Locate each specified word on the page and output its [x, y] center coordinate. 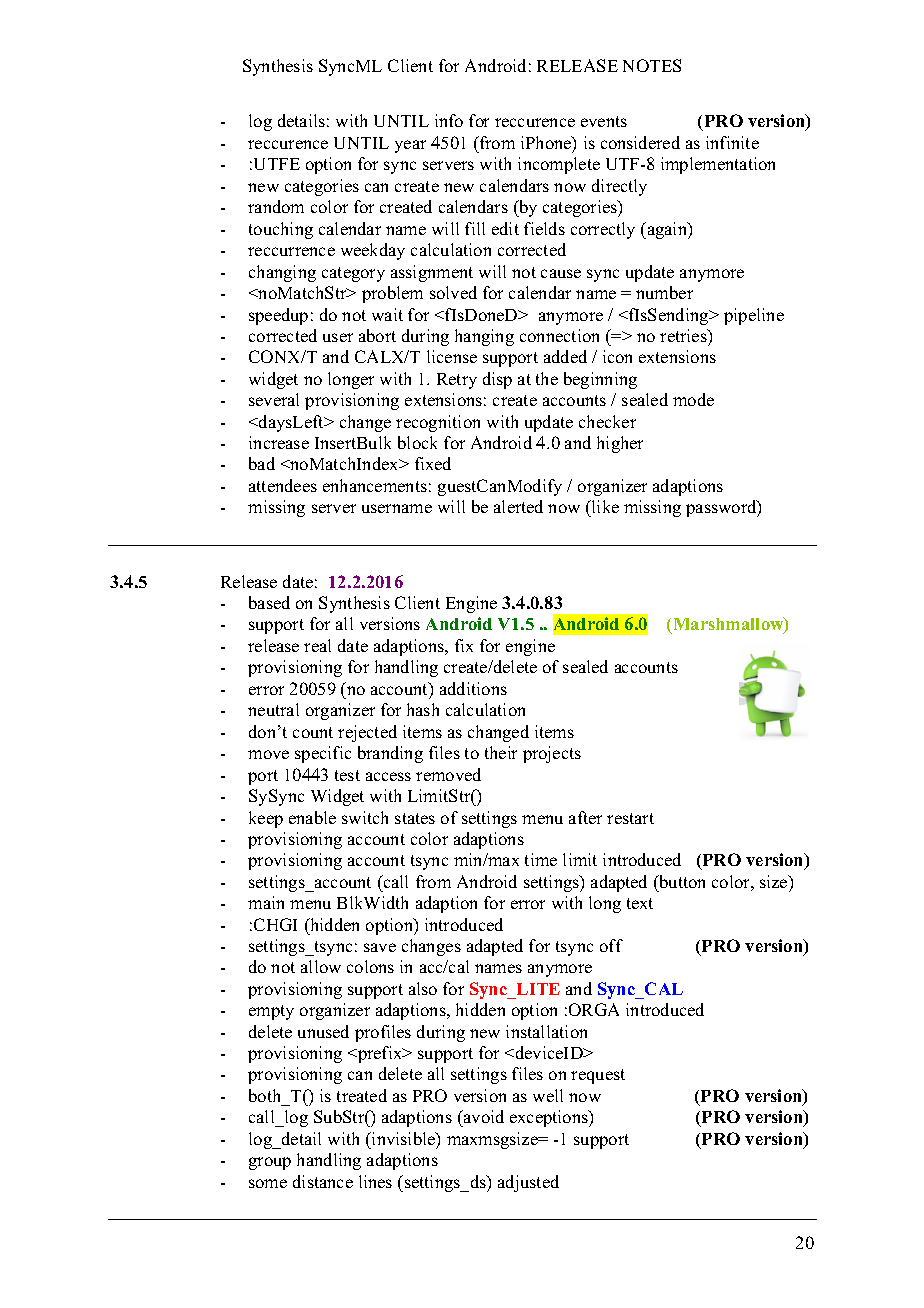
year [410, 146]
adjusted [528, 1183]
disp [497, 380]
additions [473, 688]
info [449, 120]
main [266, 902]
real [317, 645]
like [604, 508]
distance [323, 1181]
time [541, 859]
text [640, 903]
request [598, 1076]
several [274, 399]
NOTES [652, 65]
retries [684, 335]
